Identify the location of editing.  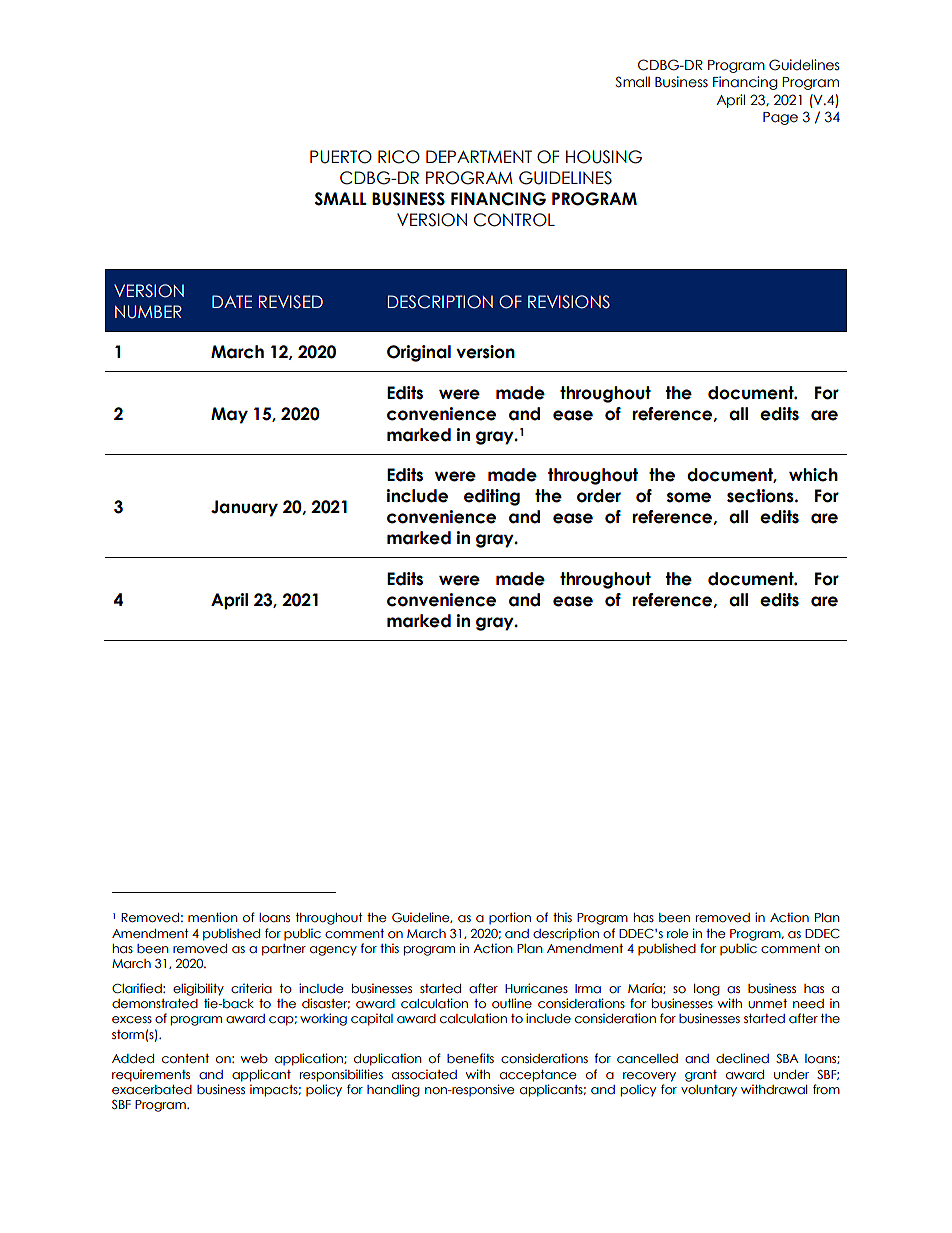
(492, 497).
